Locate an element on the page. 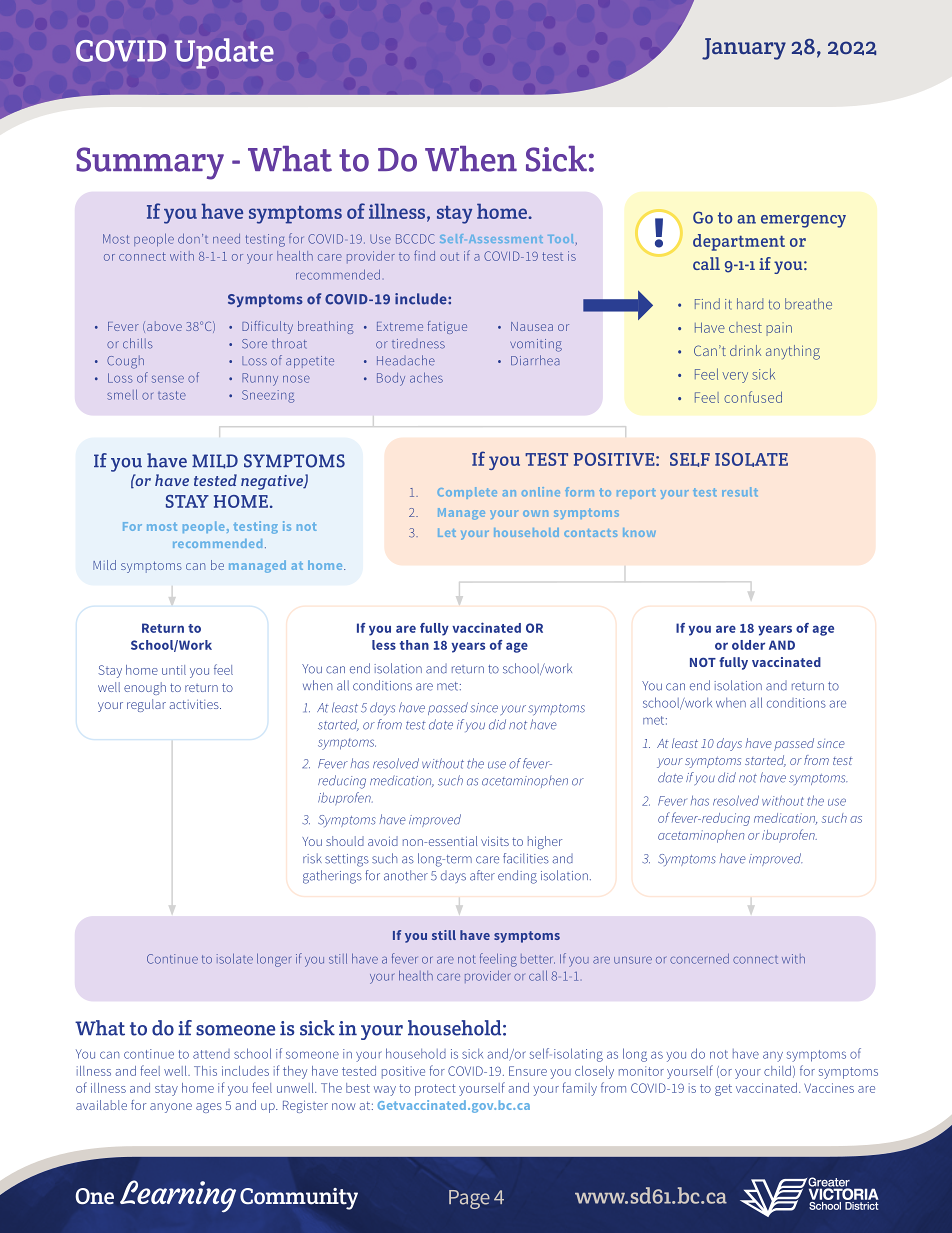  older is located at coordinates (748, 645).
